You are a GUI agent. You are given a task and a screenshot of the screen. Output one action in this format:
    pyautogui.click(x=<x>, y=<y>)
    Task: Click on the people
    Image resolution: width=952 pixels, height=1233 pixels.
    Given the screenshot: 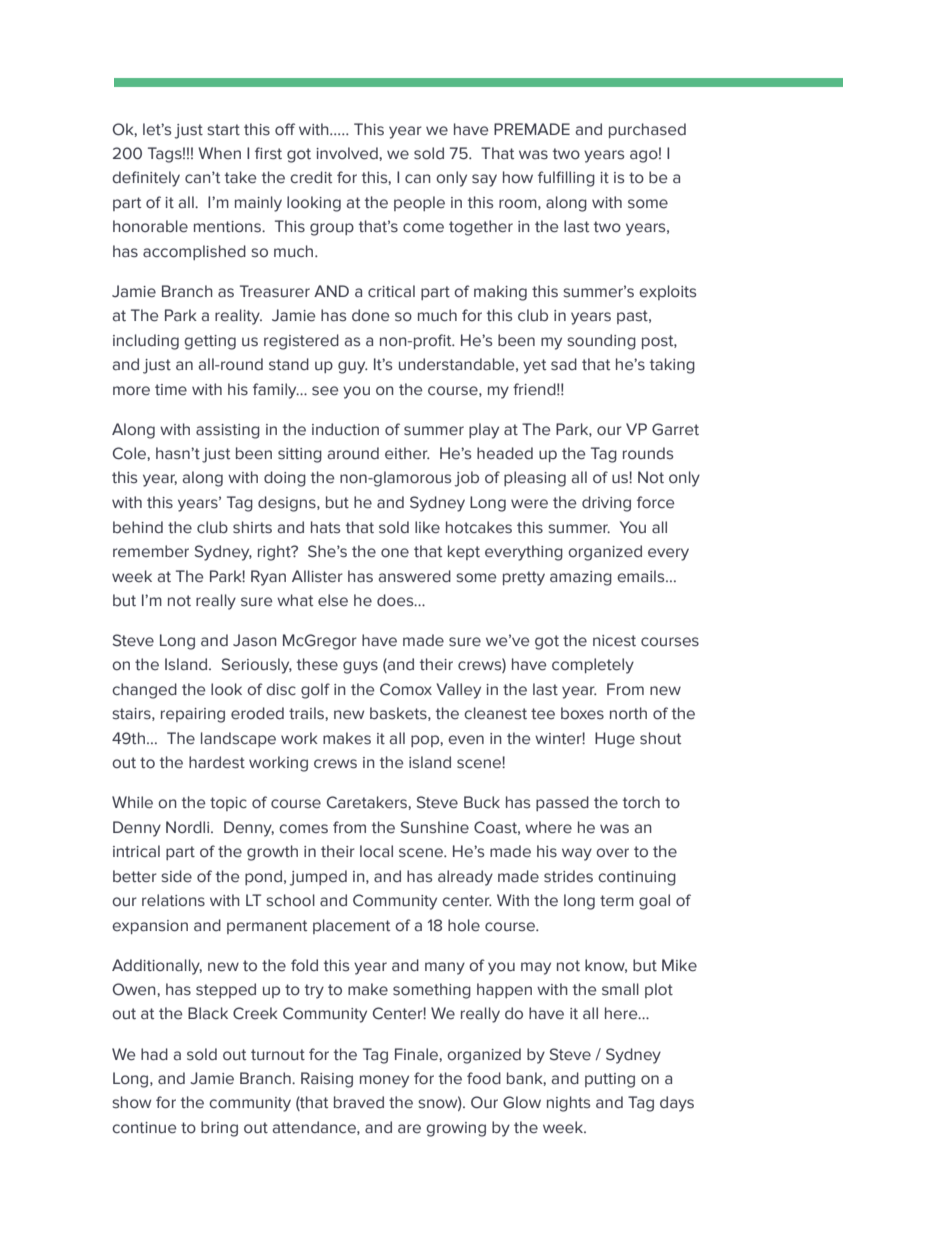 What is the action you would take?
    pyautogui.click(x=419, y=203)
